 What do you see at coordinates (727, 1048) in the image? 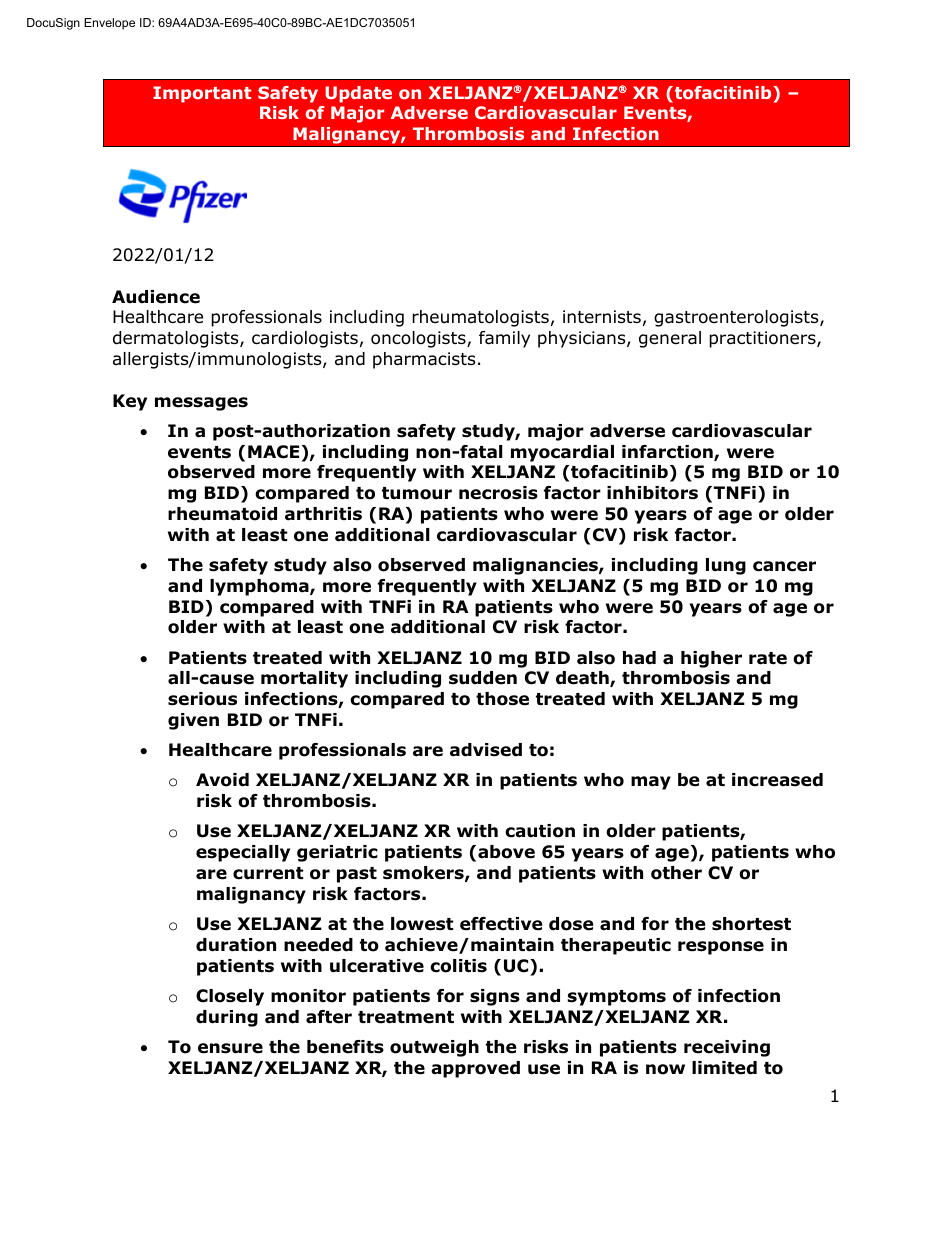
I see `receiving` at bounding box center [727, 1048].
